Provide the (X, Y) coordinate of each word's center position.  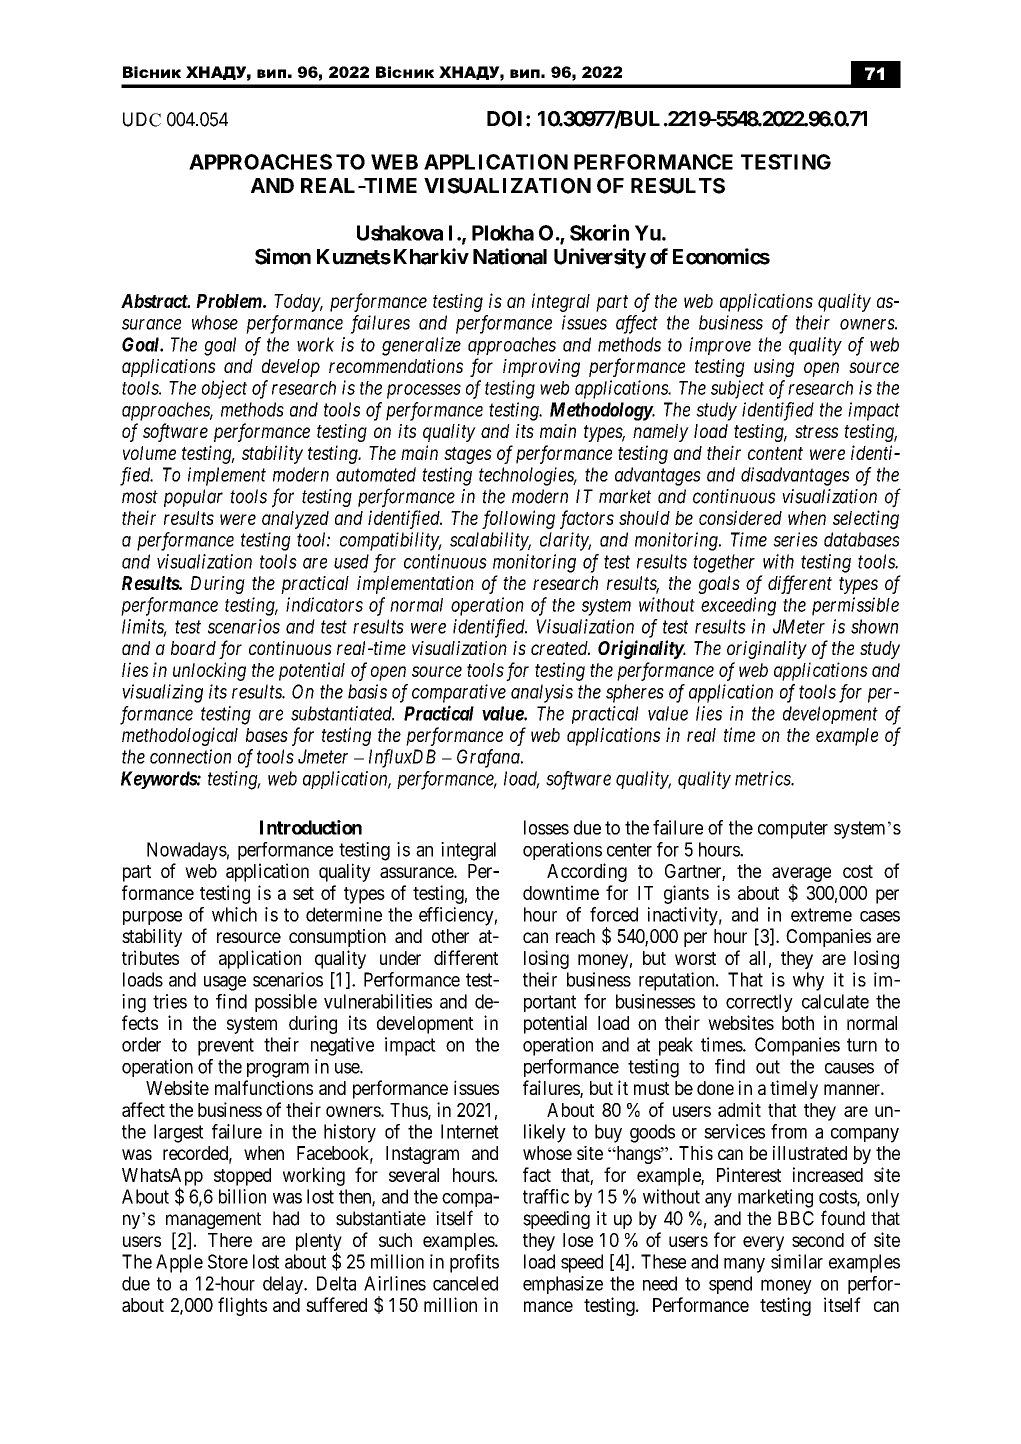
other (450, 936)
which (234, 914)
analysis (542, 693)
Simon (283, 256)
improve (720, 346)
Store (228, 1261)
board (193, 648)
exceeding (738, 606)
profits (474, 1263)
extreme (821, 915)
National (510, 256)
